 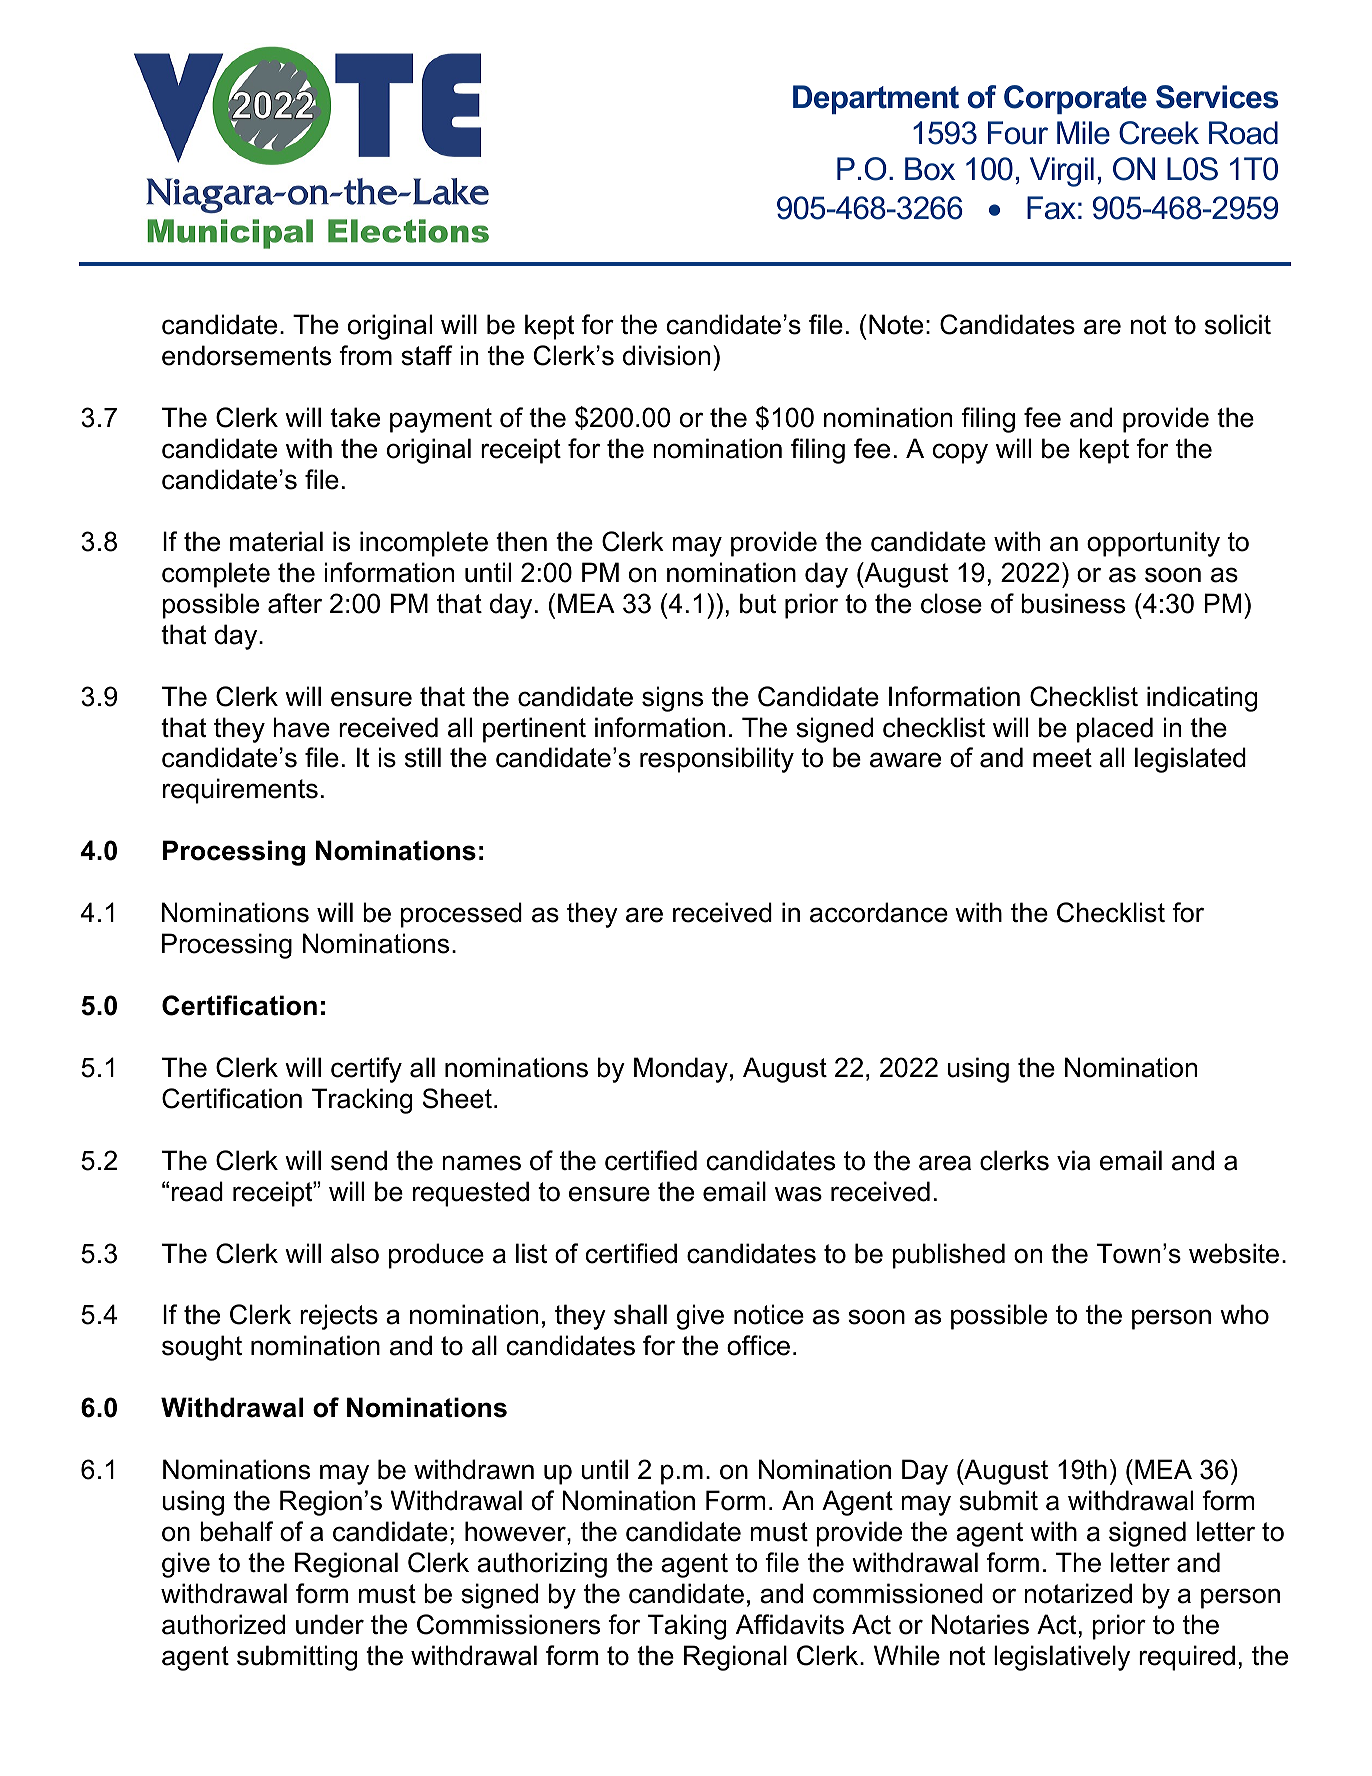 I want to click on Mile, so click(x=1083, y=133).
